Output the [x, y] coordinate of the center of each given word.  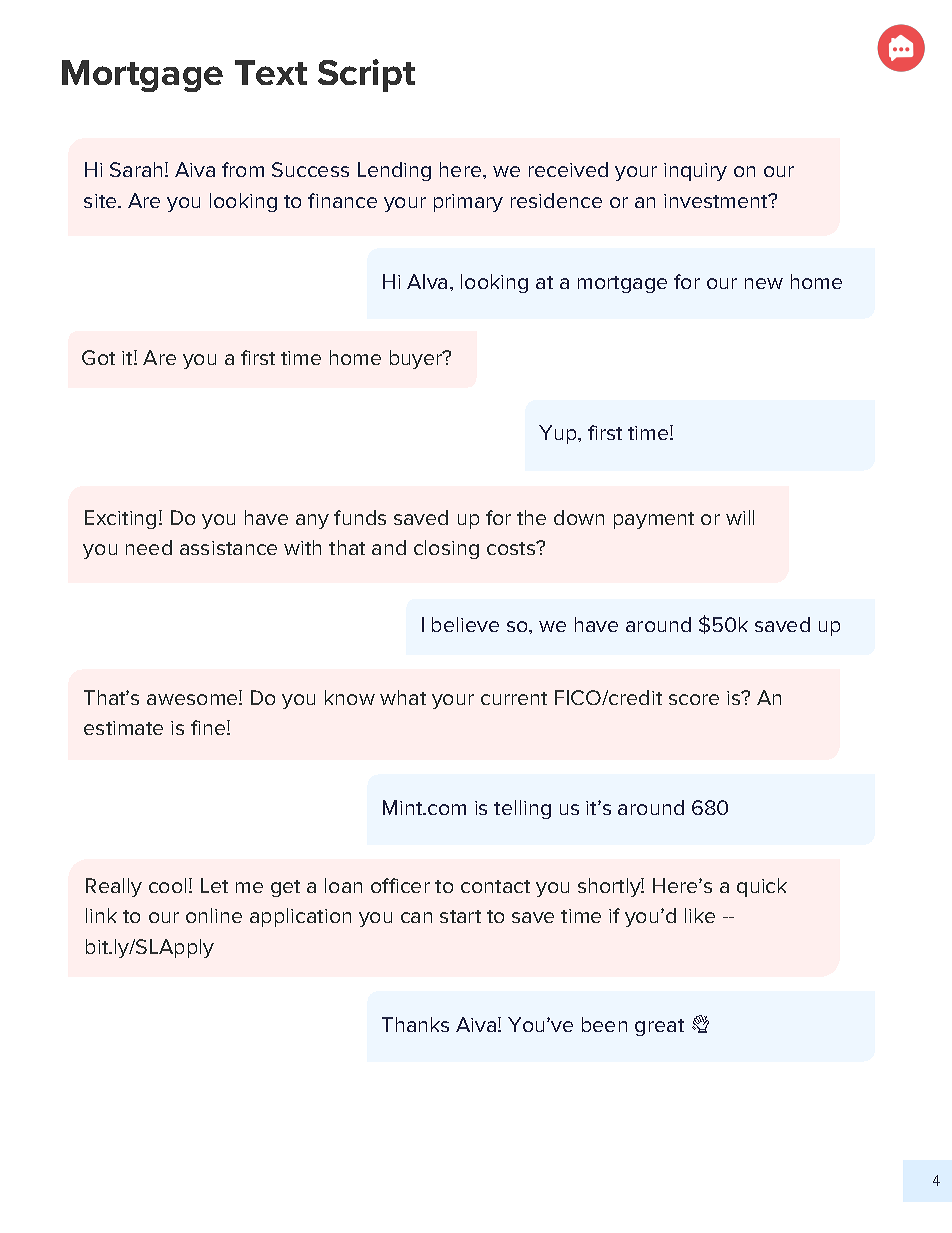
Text [271, 72]
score [694, 699]
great [659, 1027]
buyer [417, 359]
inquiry [695, 172]
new [764, 283]
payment [654, 520]
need [149, 547]
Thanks [415, 1024]
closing [446, 549]
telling [522, 809]
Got [98, 357]
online [214, 915]
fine [209, 727]
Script [366, 75]
